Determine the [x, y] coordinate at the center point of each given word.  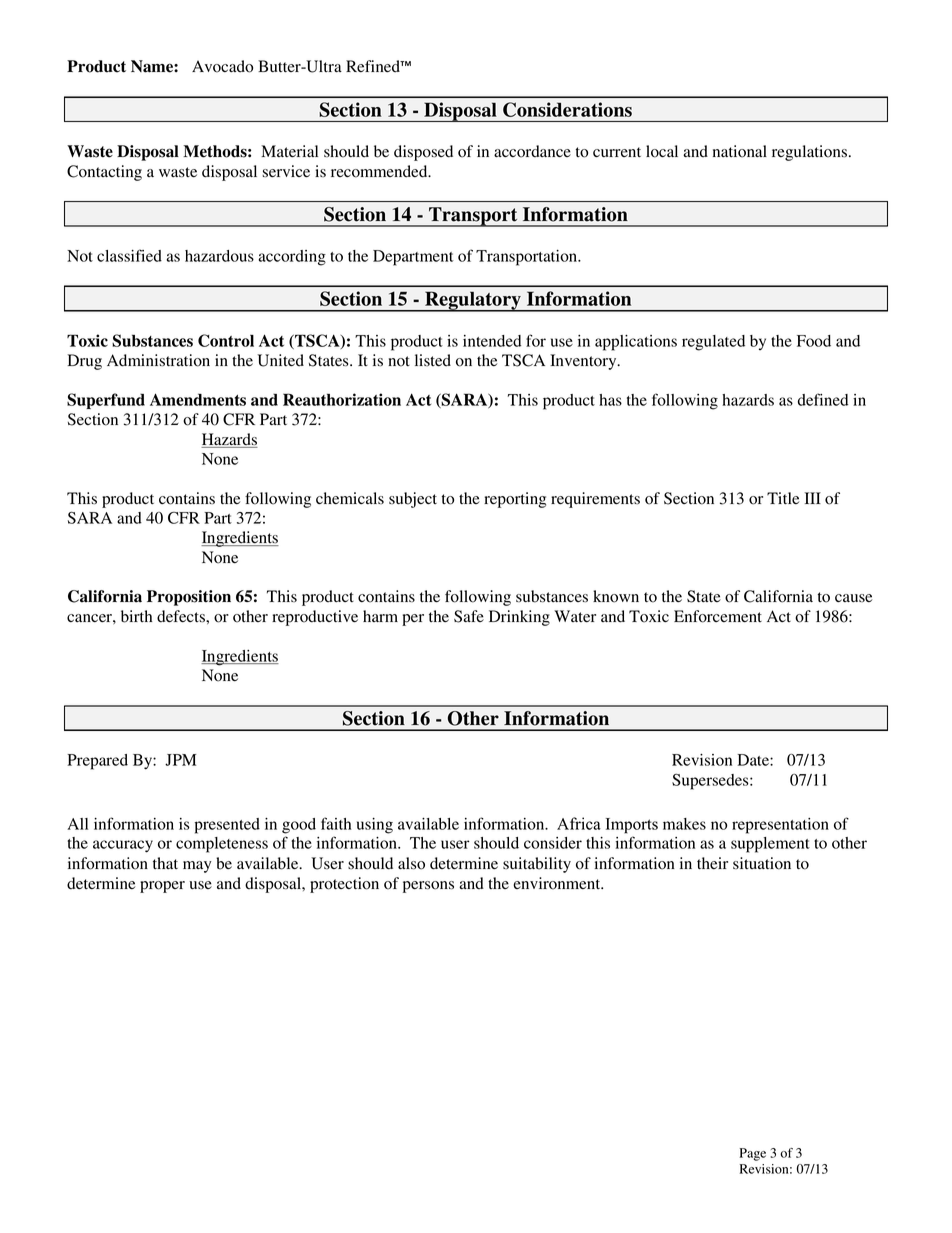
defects [182, 616]
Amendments [198, 399]
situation [762, 863]
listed [433, 360]
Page [753, 1154]
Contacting [104, 173]
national [740, 151]
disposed [423, 153]
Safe [469, 616]
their [712, 863]
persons [428, 887]
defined [823, 399]
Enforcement [718, 616]
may [197, 867]
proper [162, 887]
